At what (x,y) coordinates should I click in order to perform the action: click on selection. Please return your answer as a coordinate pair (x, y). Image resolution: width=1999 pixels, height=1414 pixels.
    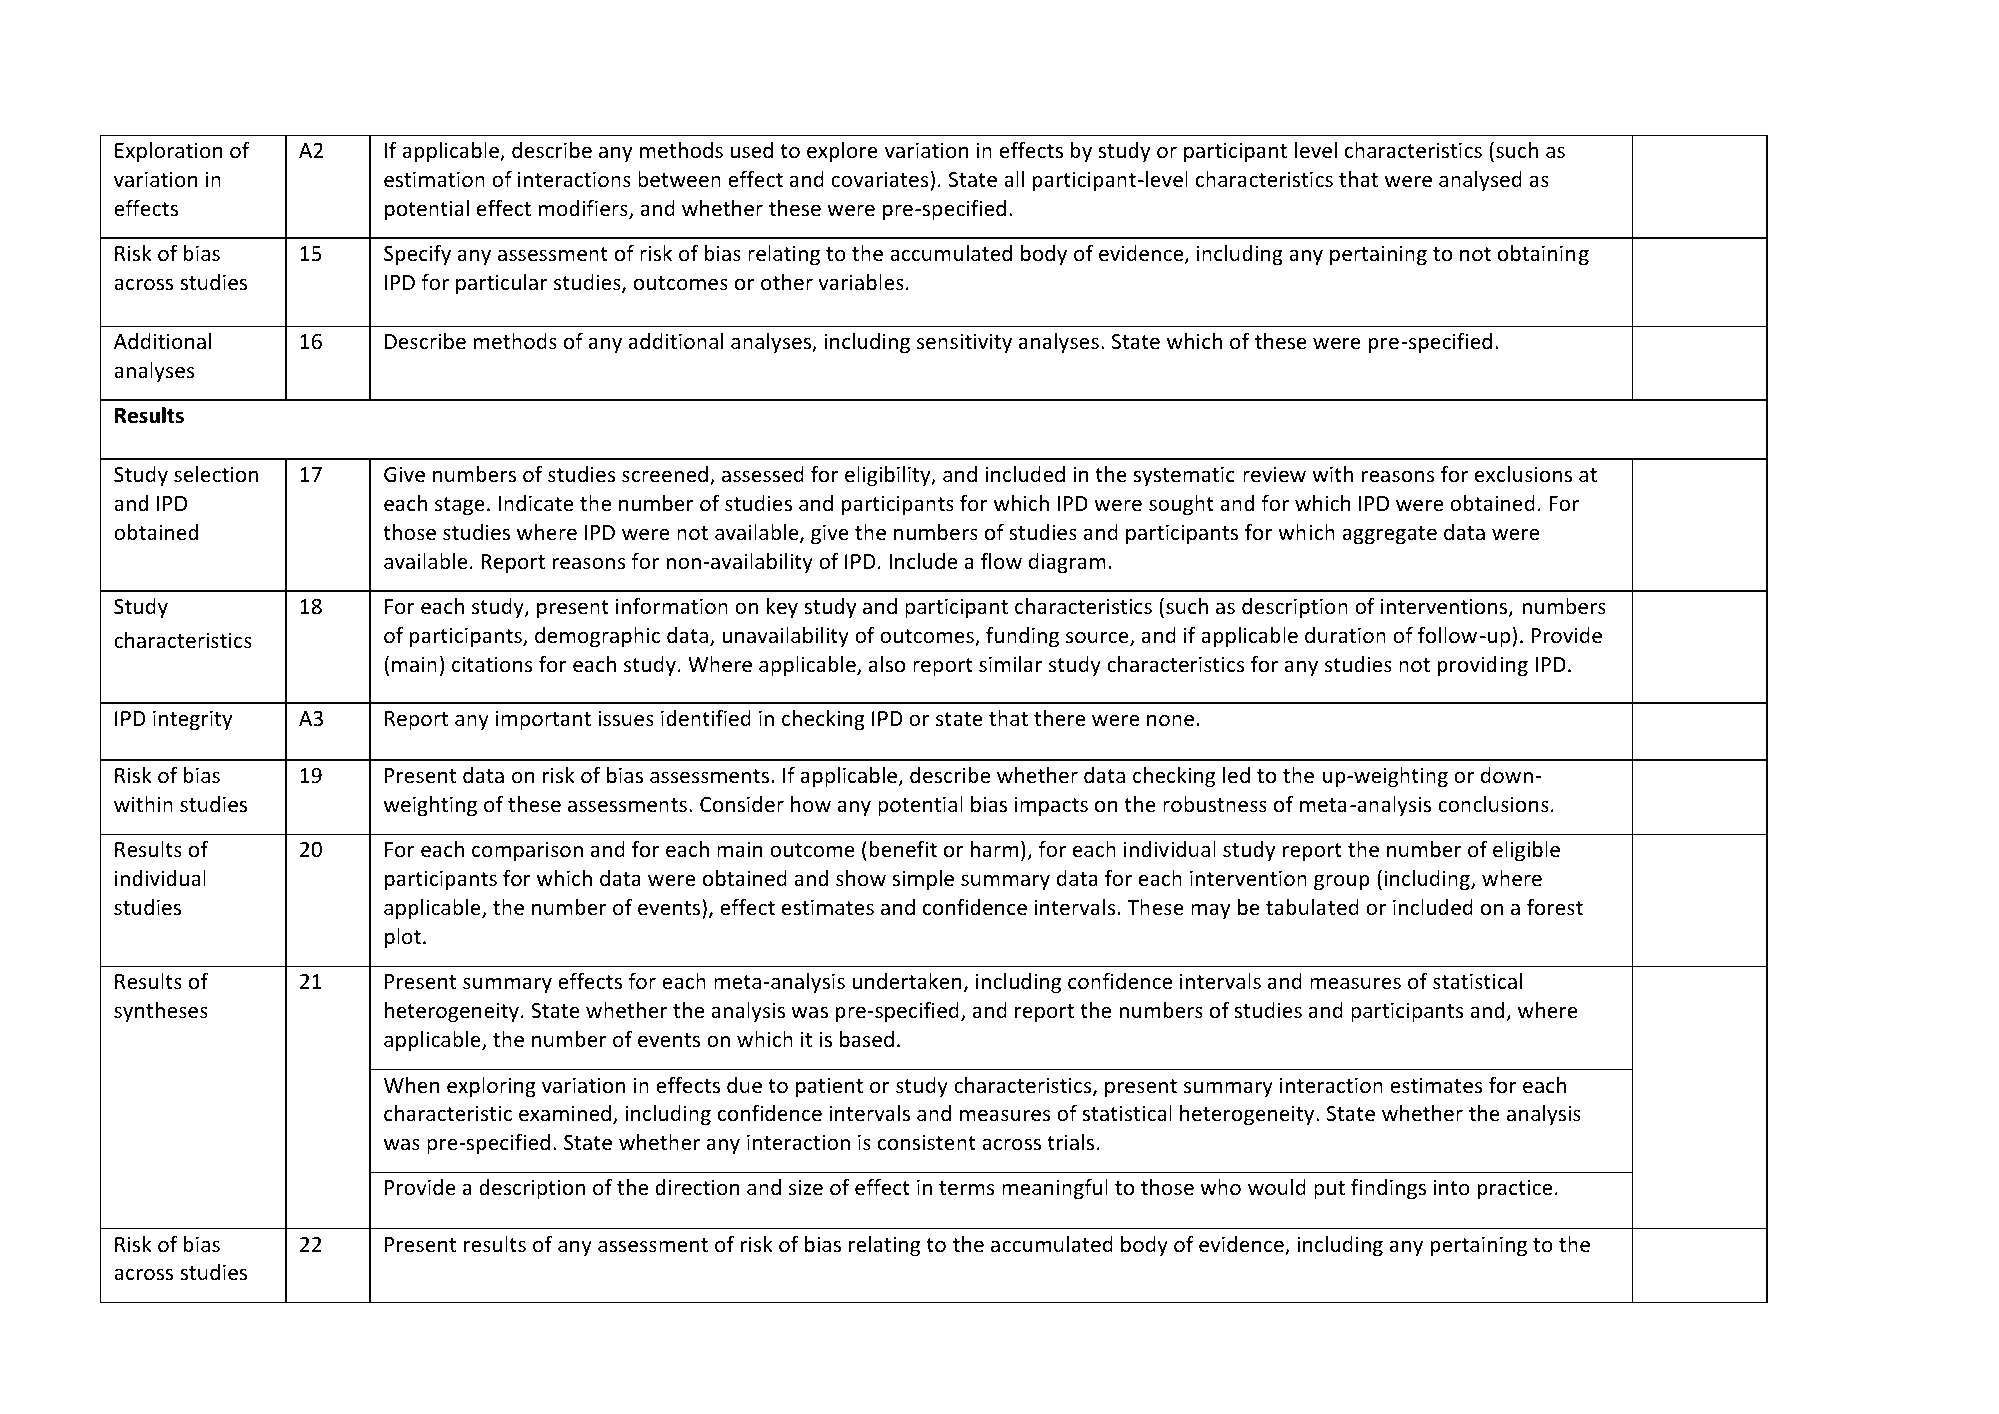
    Looking at the image, I should click on (216, 474).
